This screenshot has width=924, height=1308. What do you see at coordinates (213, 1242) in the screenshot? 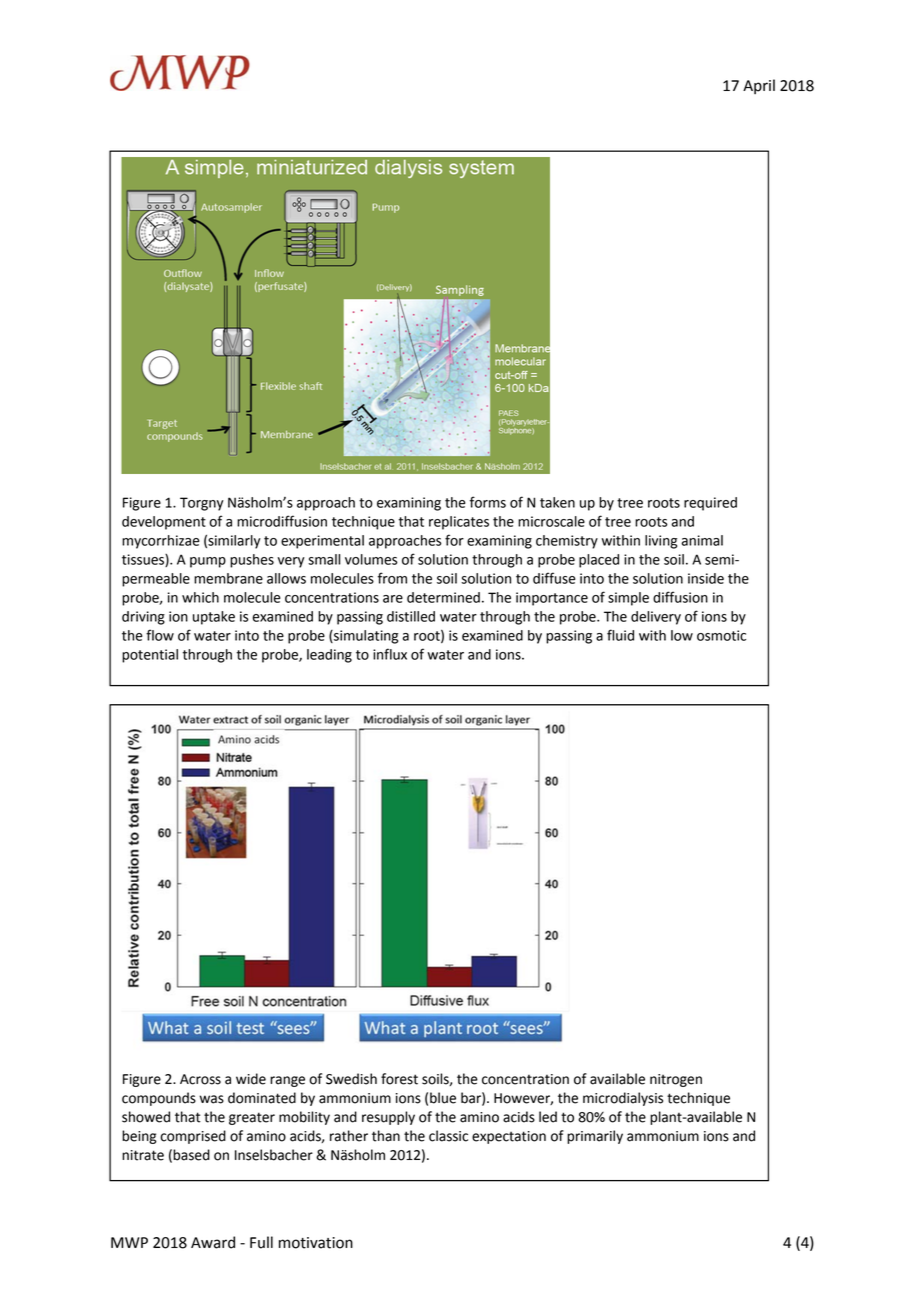
I see `Award` at bounding box center [213, 1242].
